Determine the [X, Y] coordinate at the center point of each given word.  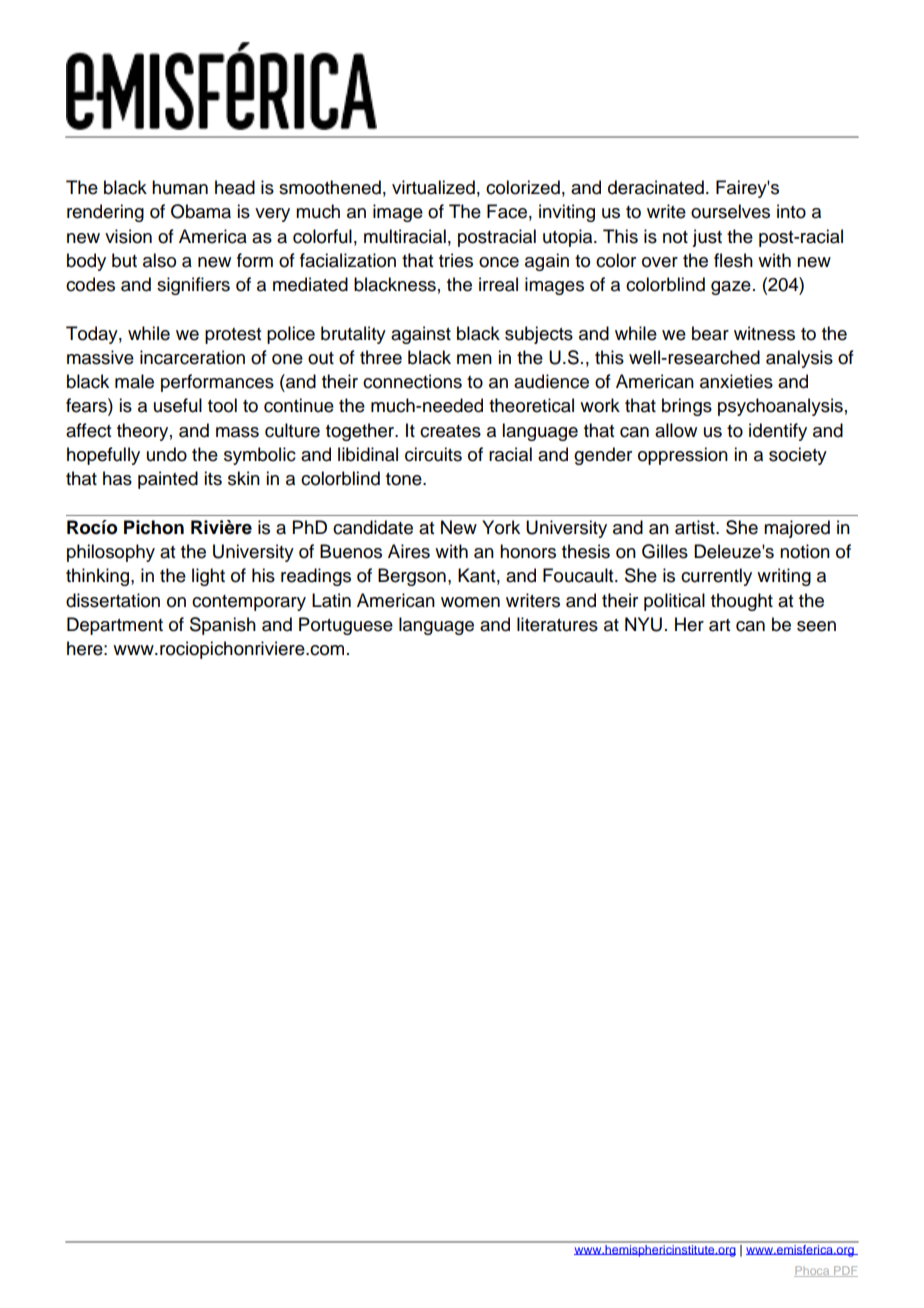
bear [710, 333]
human [180, 187]
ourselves [730, 211]
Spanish [223, 626]
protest [233, 336]
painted [168, 480]
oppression [683, 456]
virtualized [433, 187]
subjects [539, 335]
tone [405, 479]
